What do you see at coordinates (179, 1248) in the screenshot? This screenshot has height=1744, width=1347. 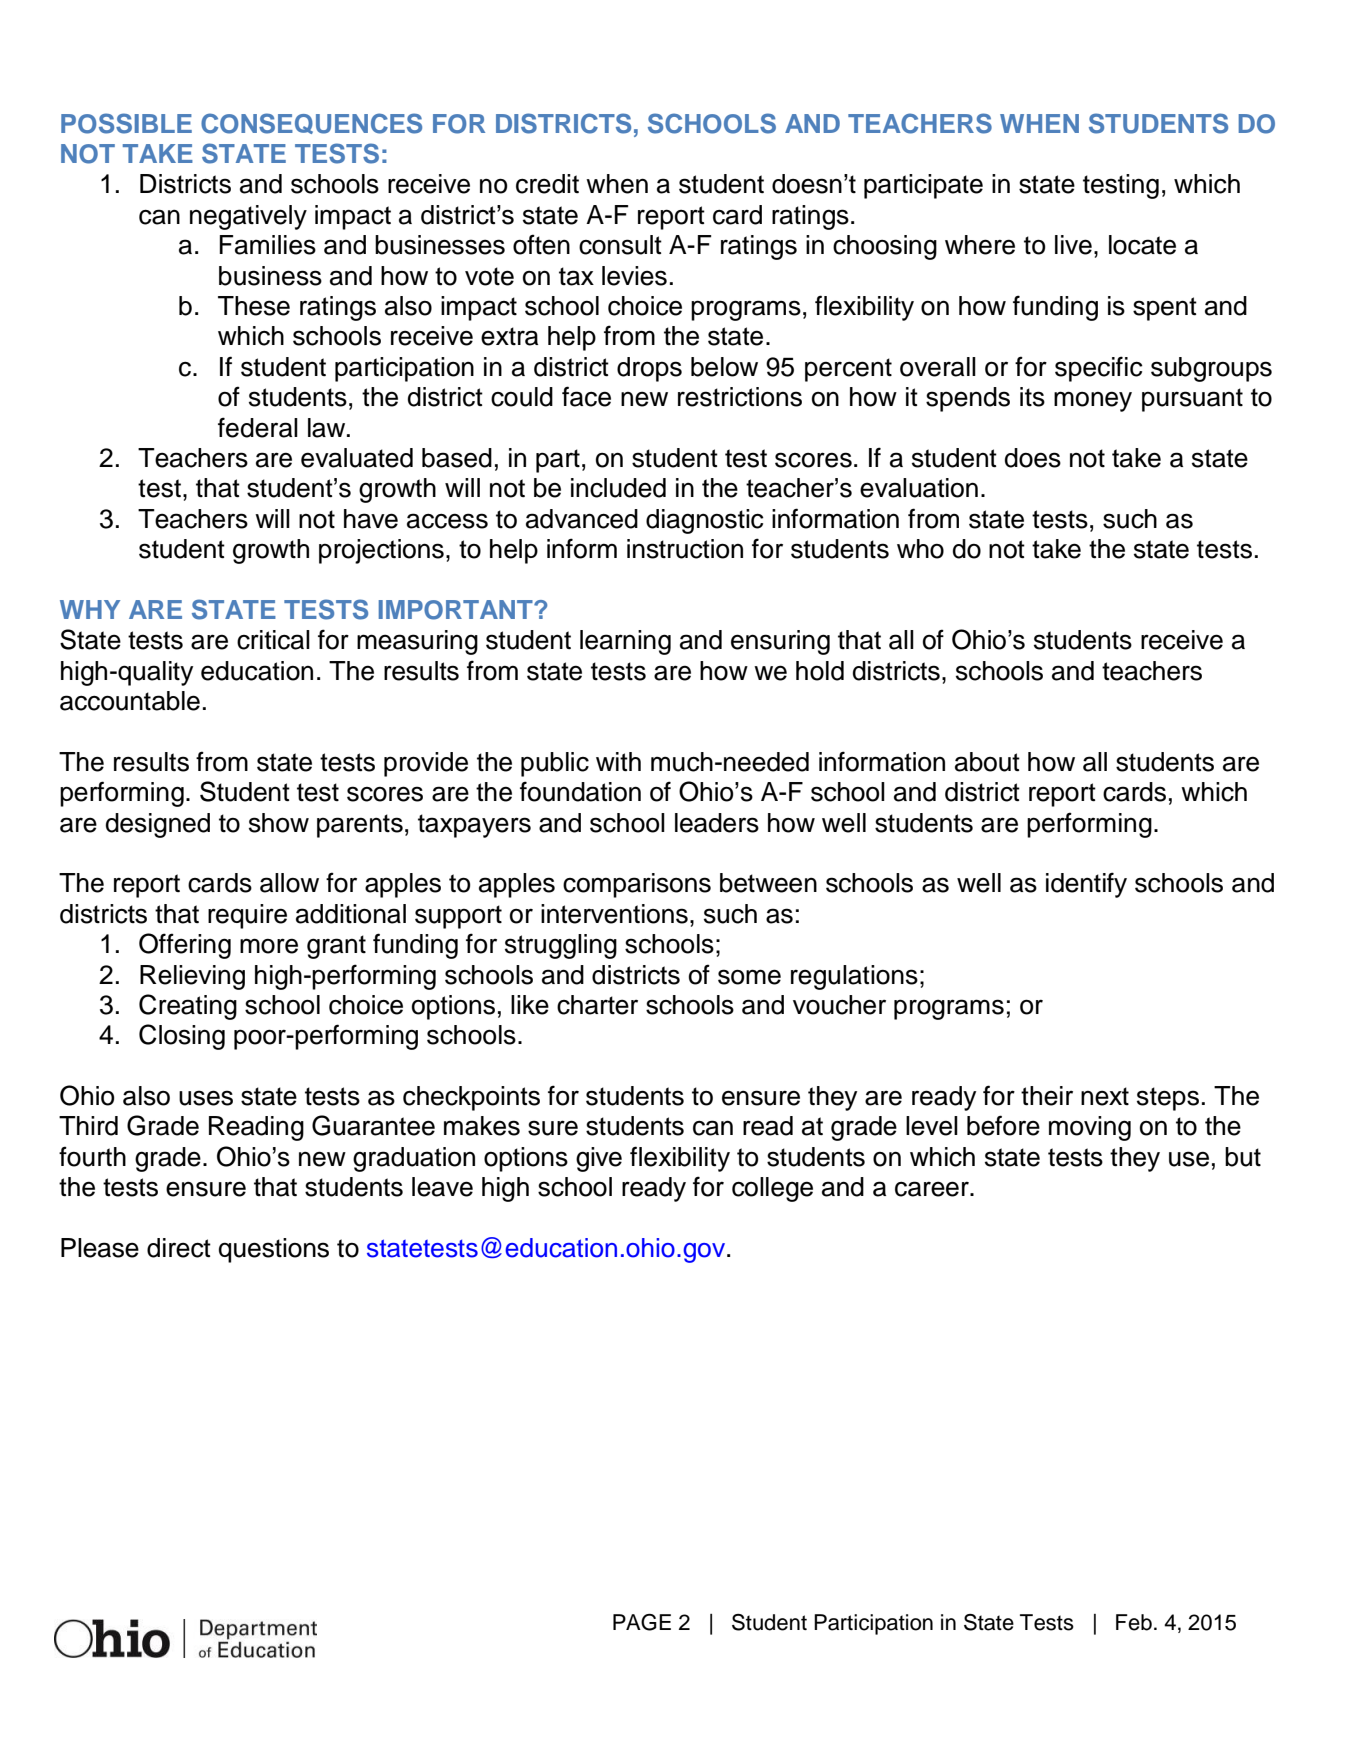 I see `direct` at bounding box center [179, 1248].
